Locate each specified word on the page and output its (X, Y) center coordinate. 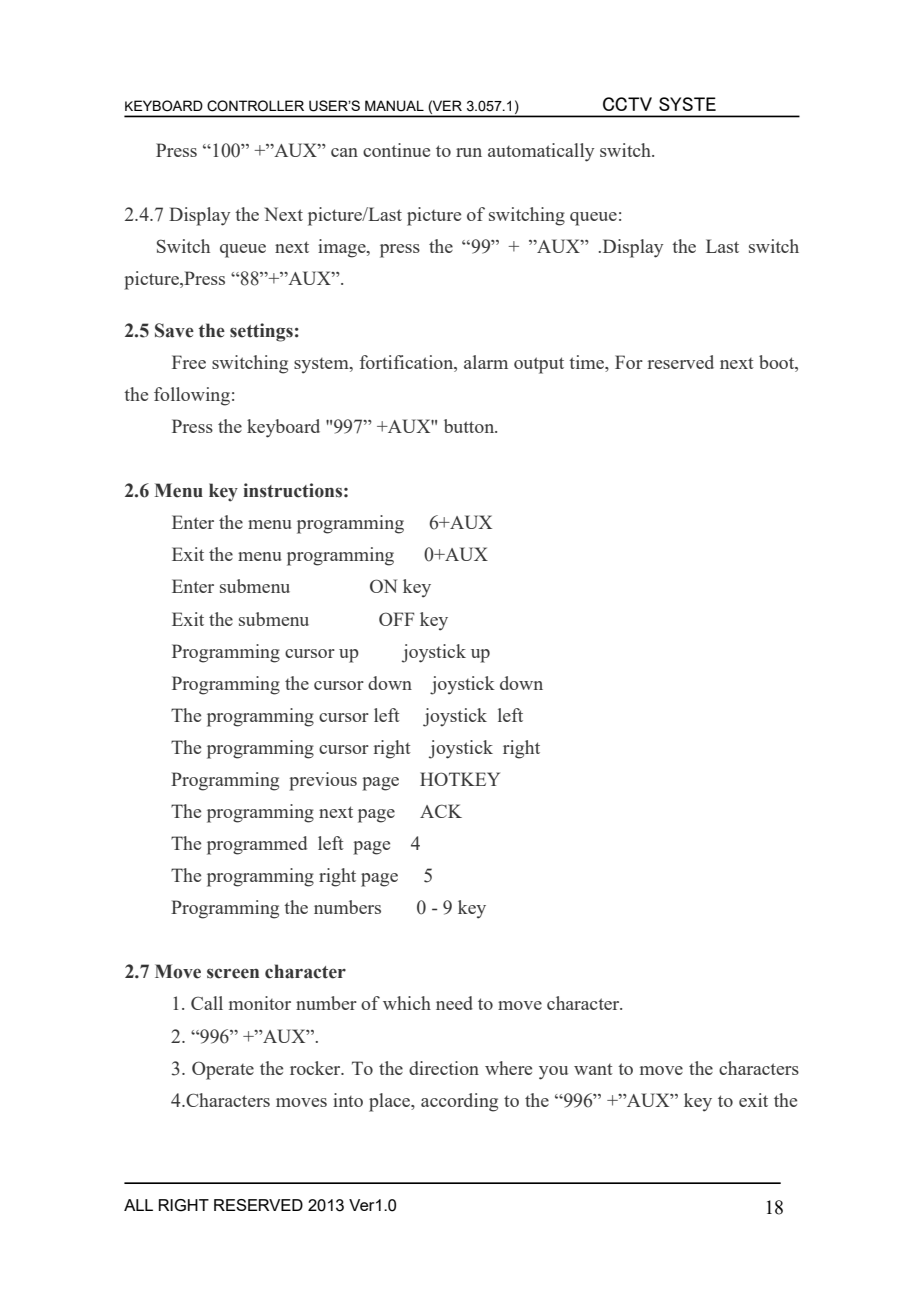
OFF (396, 619)
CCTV (627, 104)
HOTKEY (460, 779)
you (553, 1073)
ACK (441, 811)
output (539, 365)
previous (323, 781)
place (391, 1102)
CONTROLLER (255, 106)
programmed (257, 845)
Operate (223, 1070)
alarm (486, 362)
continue (396, 150)
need (454, 1003)
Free (189, 362)
